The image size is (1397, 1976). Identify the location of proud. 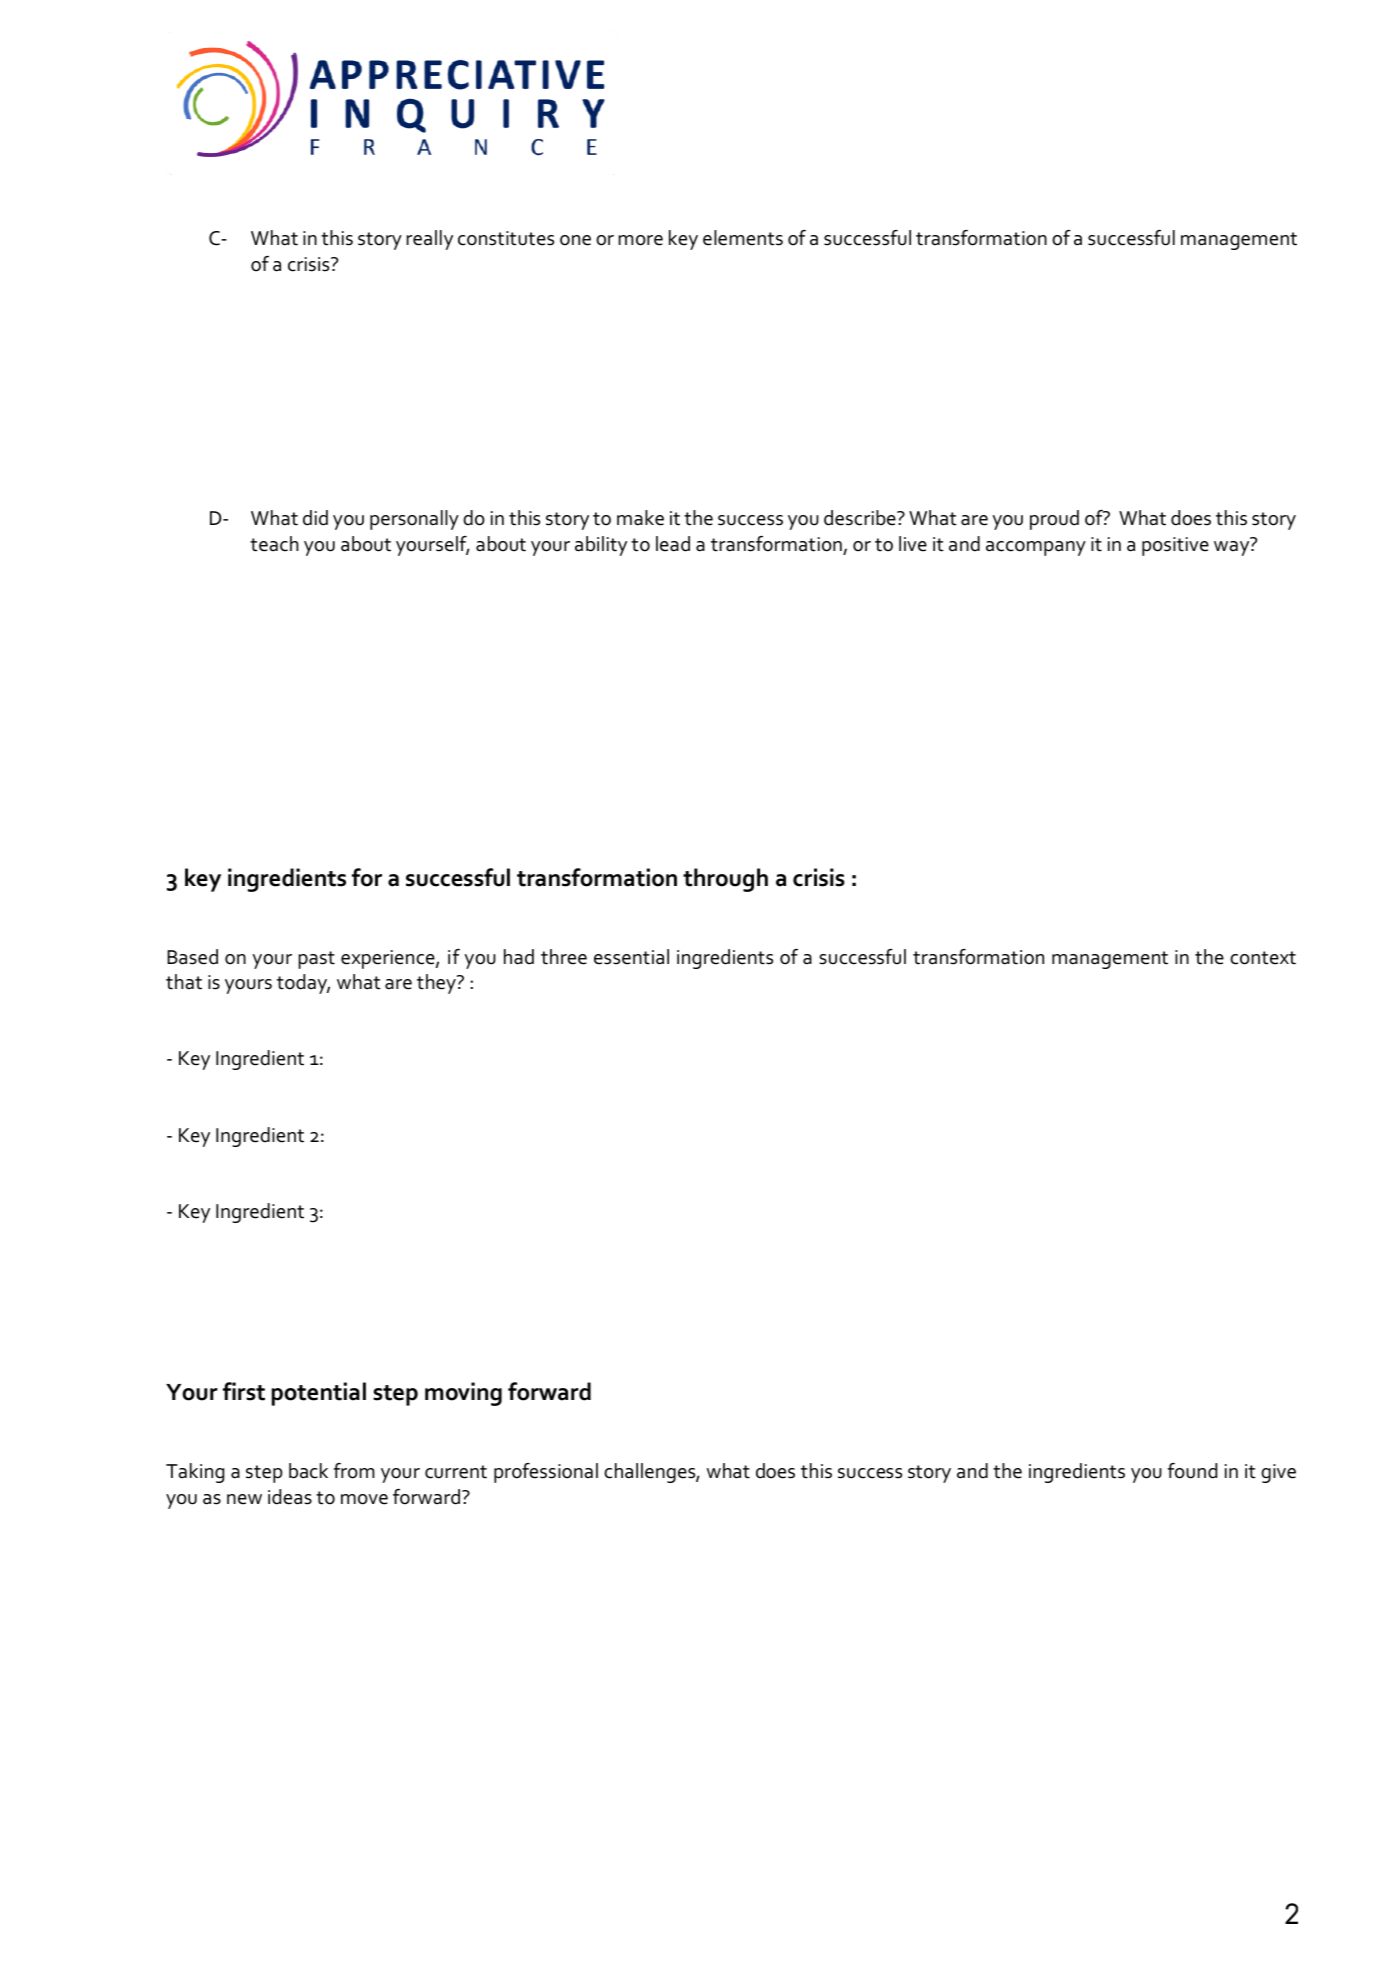
(1054, 520).
